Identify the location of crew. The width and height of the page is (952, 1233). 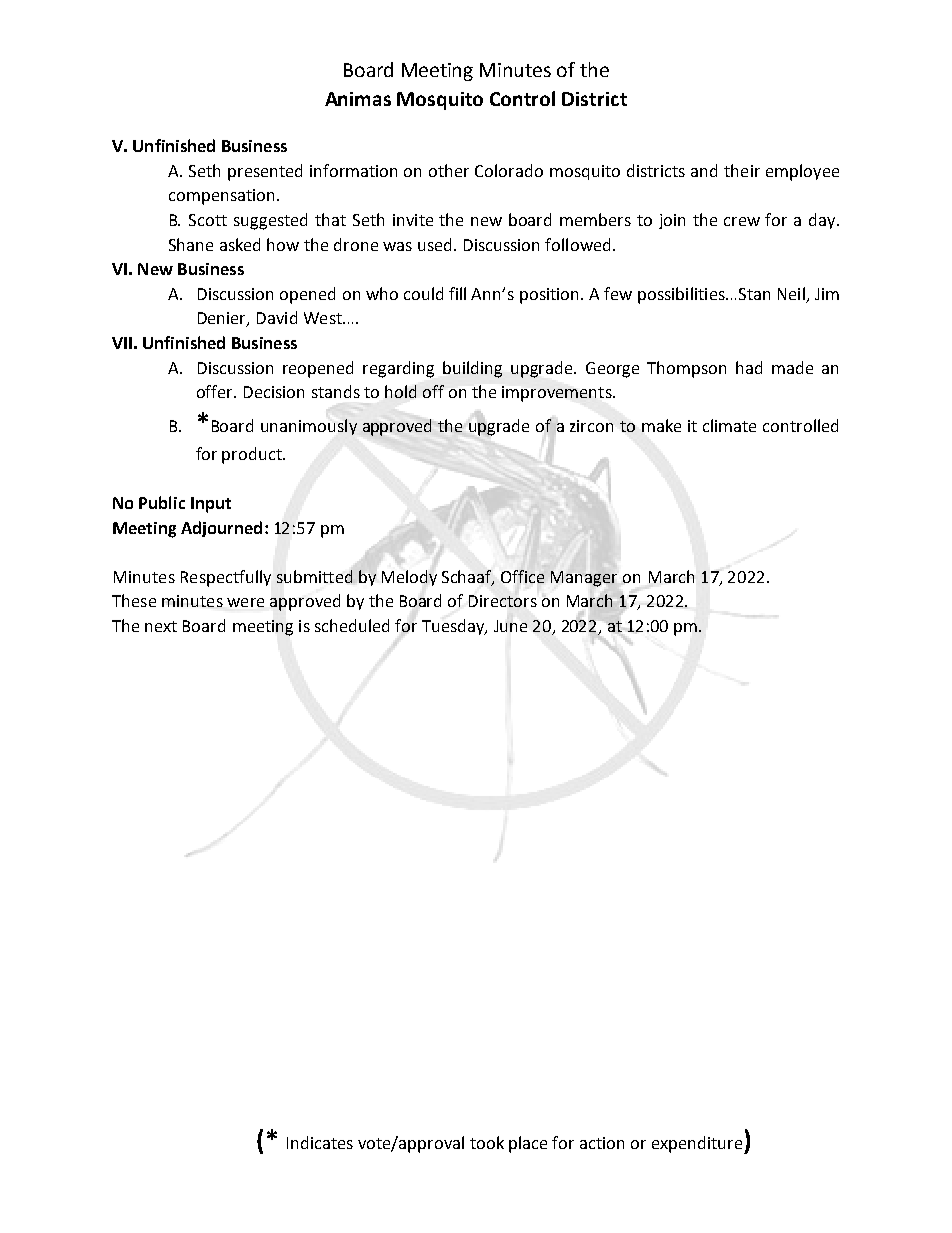
(742, 221).
